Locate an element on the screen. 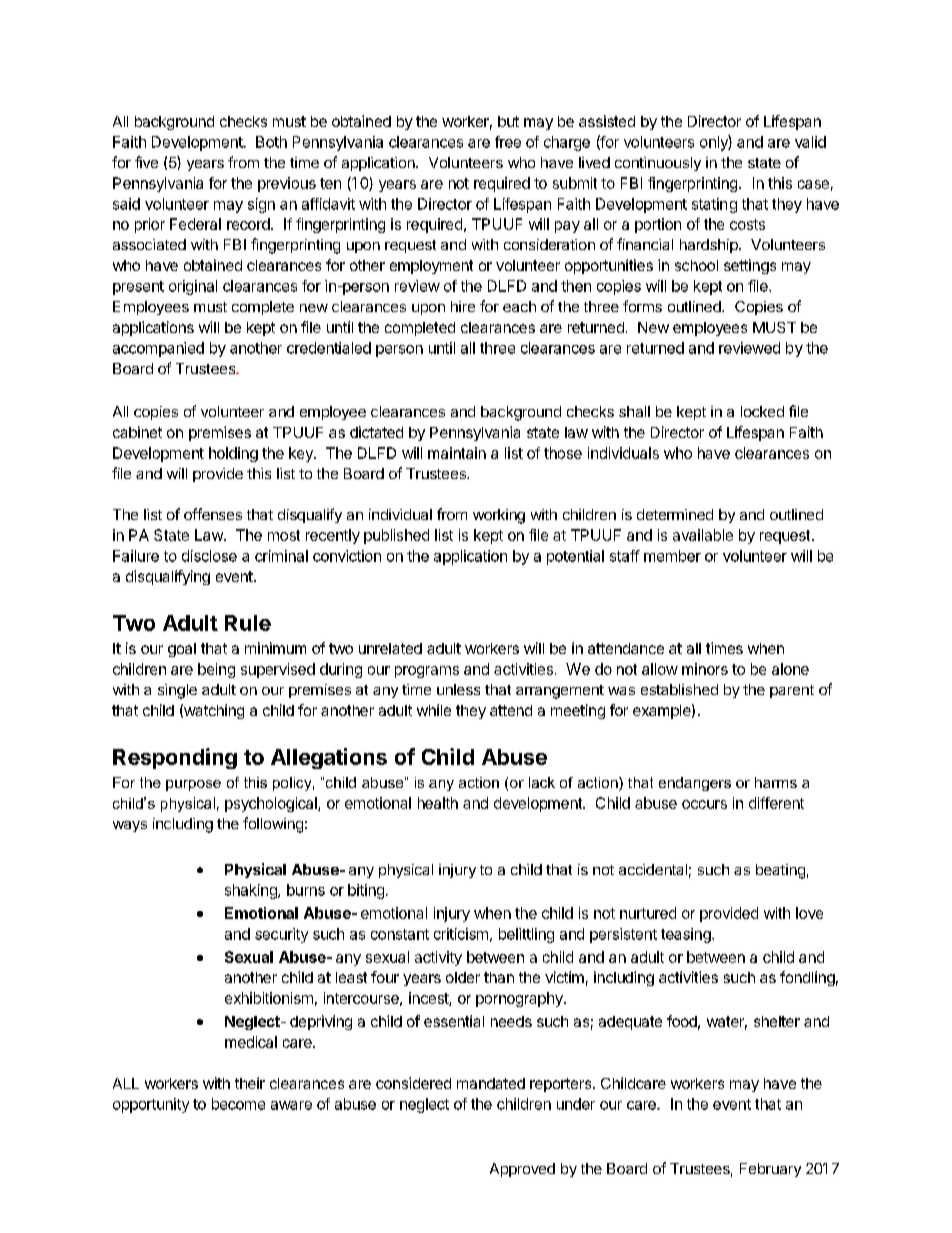 The height and width of the screenshot is (1233, 952). Approved is located at coordinates (522, 1170).
